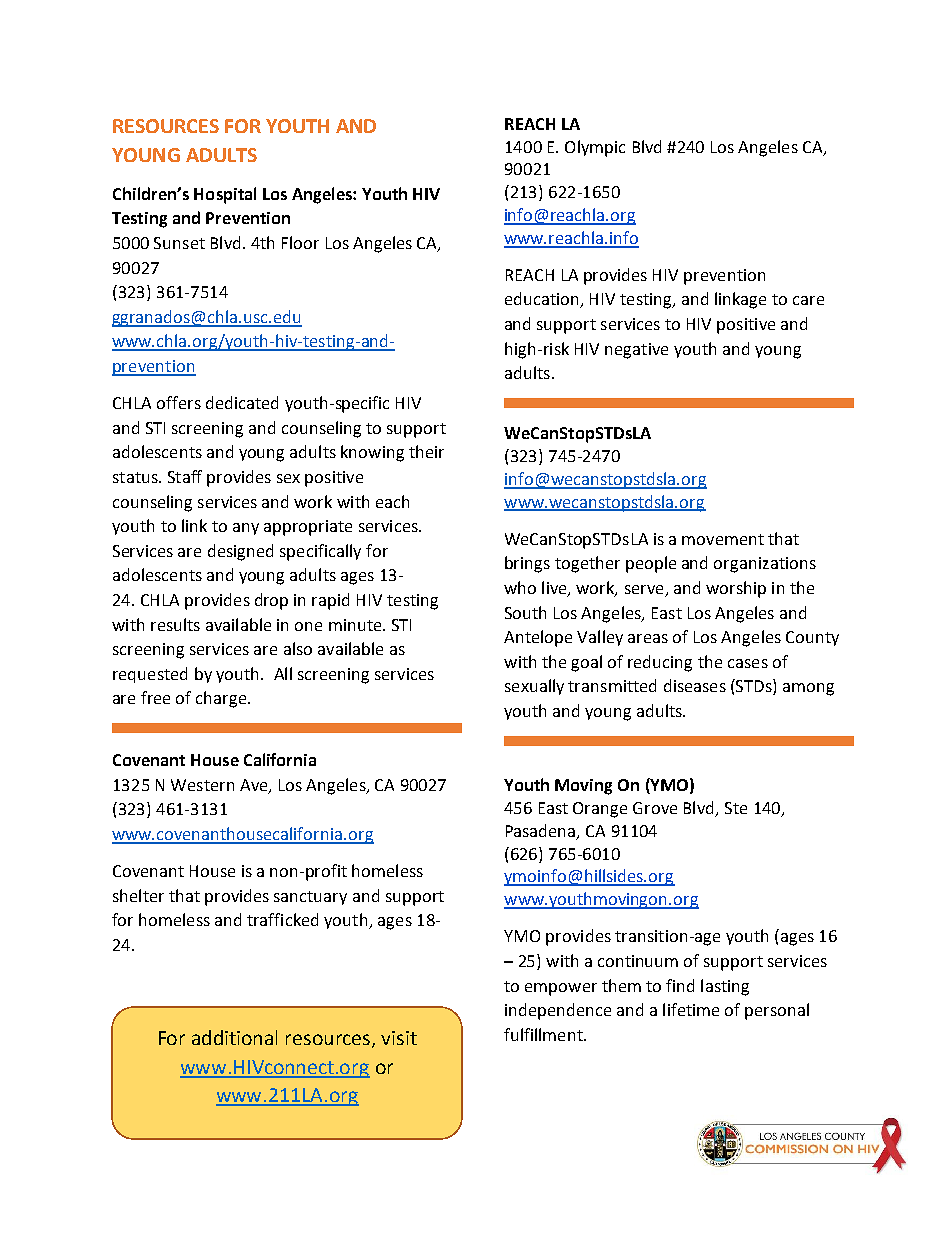  Describe the element at coordinates (736, 589) in the image. I see `worship` at that location.
